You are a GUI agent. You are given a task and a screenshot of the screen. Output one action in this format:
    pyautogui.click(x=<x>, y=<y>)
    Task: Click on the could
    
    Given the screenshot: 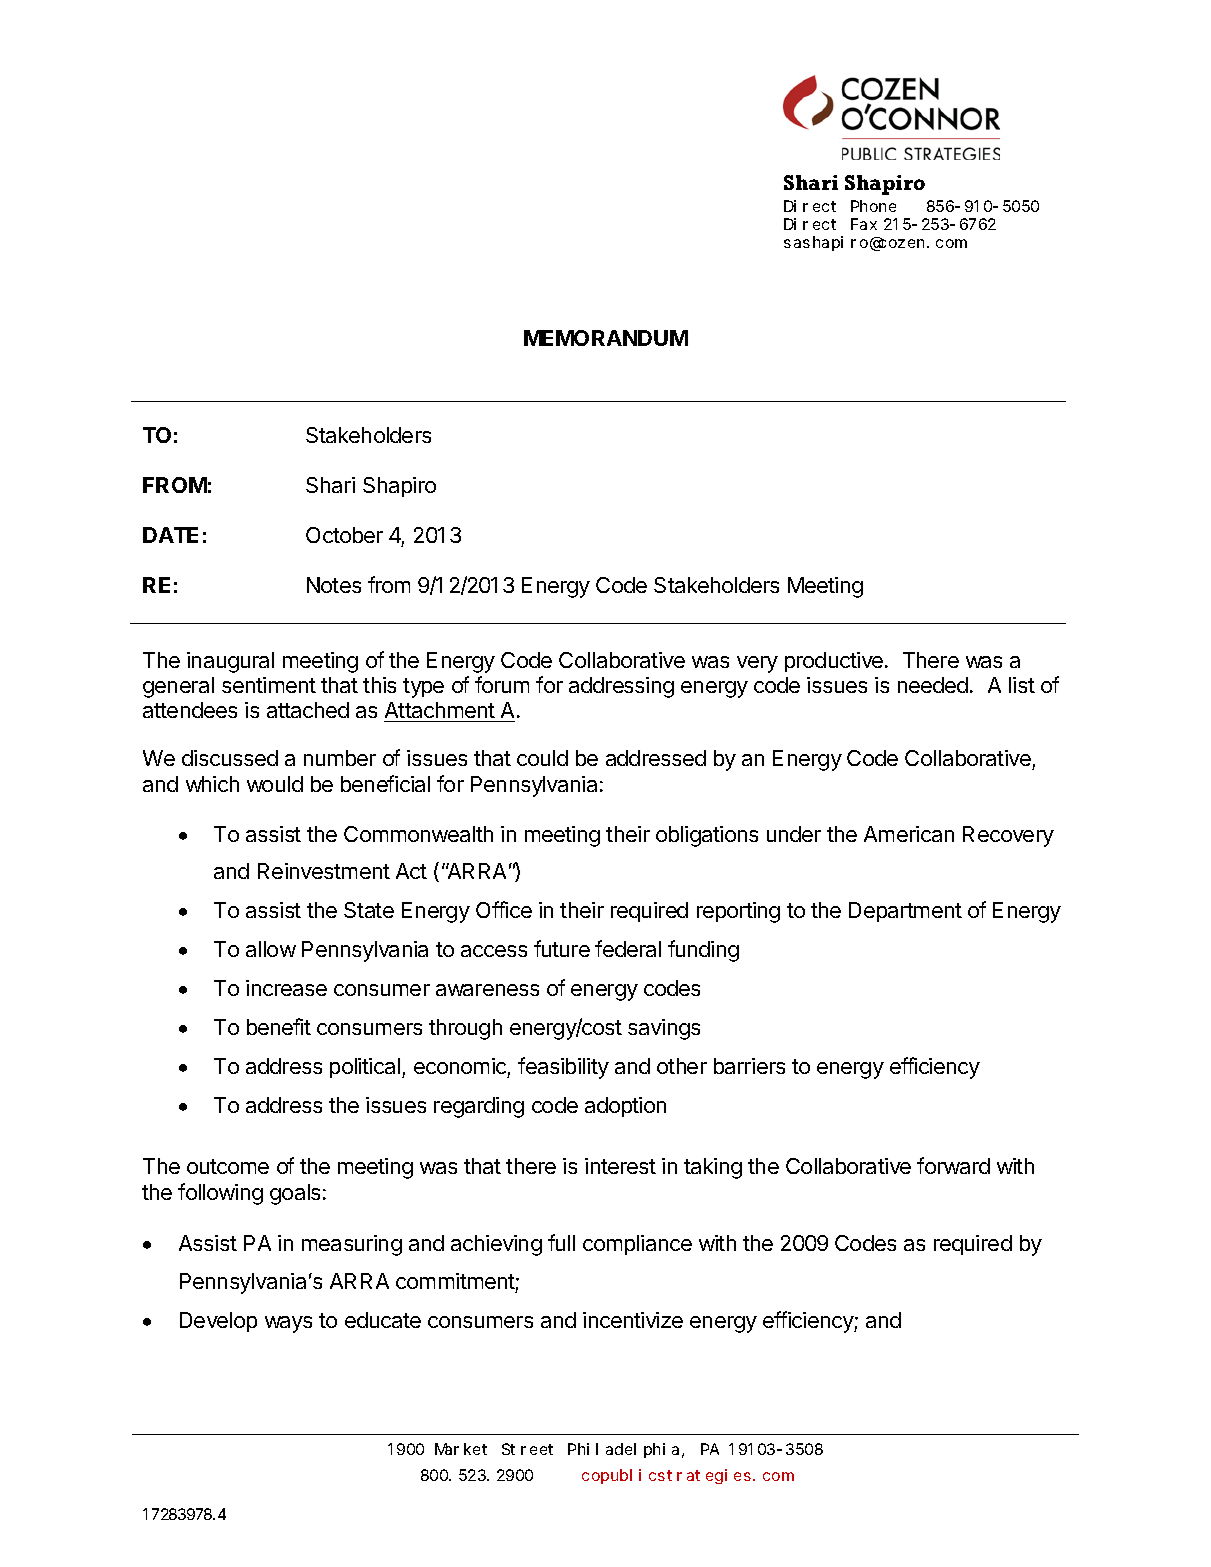 What is the action you would take?
    pyautogui.click(x=542, y=758)
